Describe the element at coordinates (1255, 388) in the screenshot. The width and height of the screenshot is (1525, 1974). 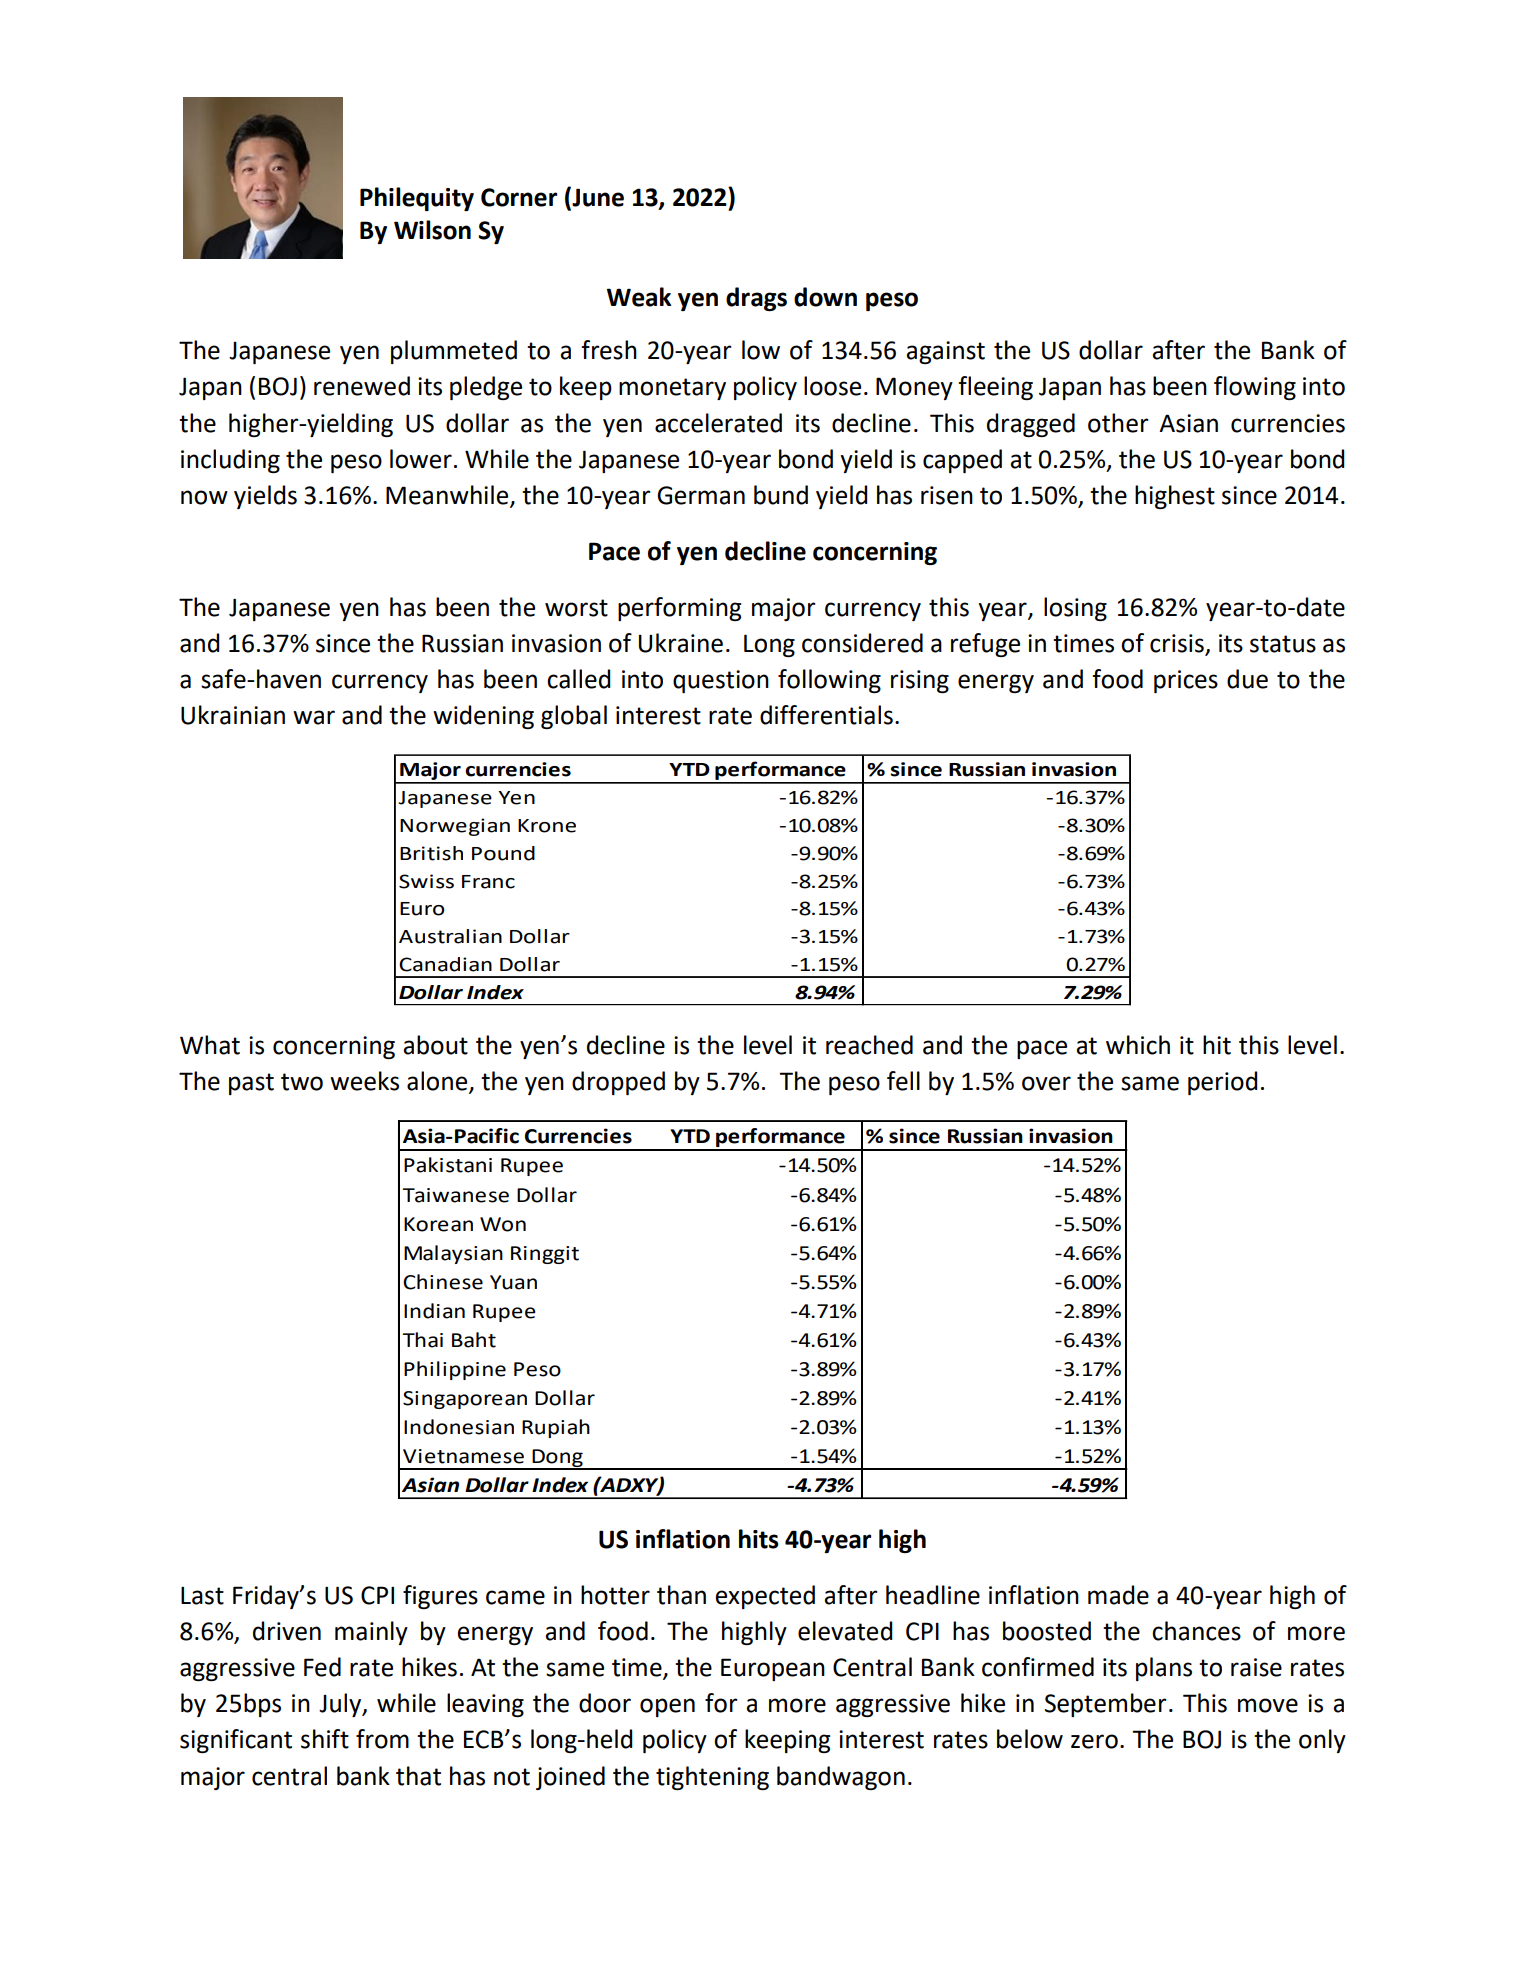
I see `flowing` at that location.
